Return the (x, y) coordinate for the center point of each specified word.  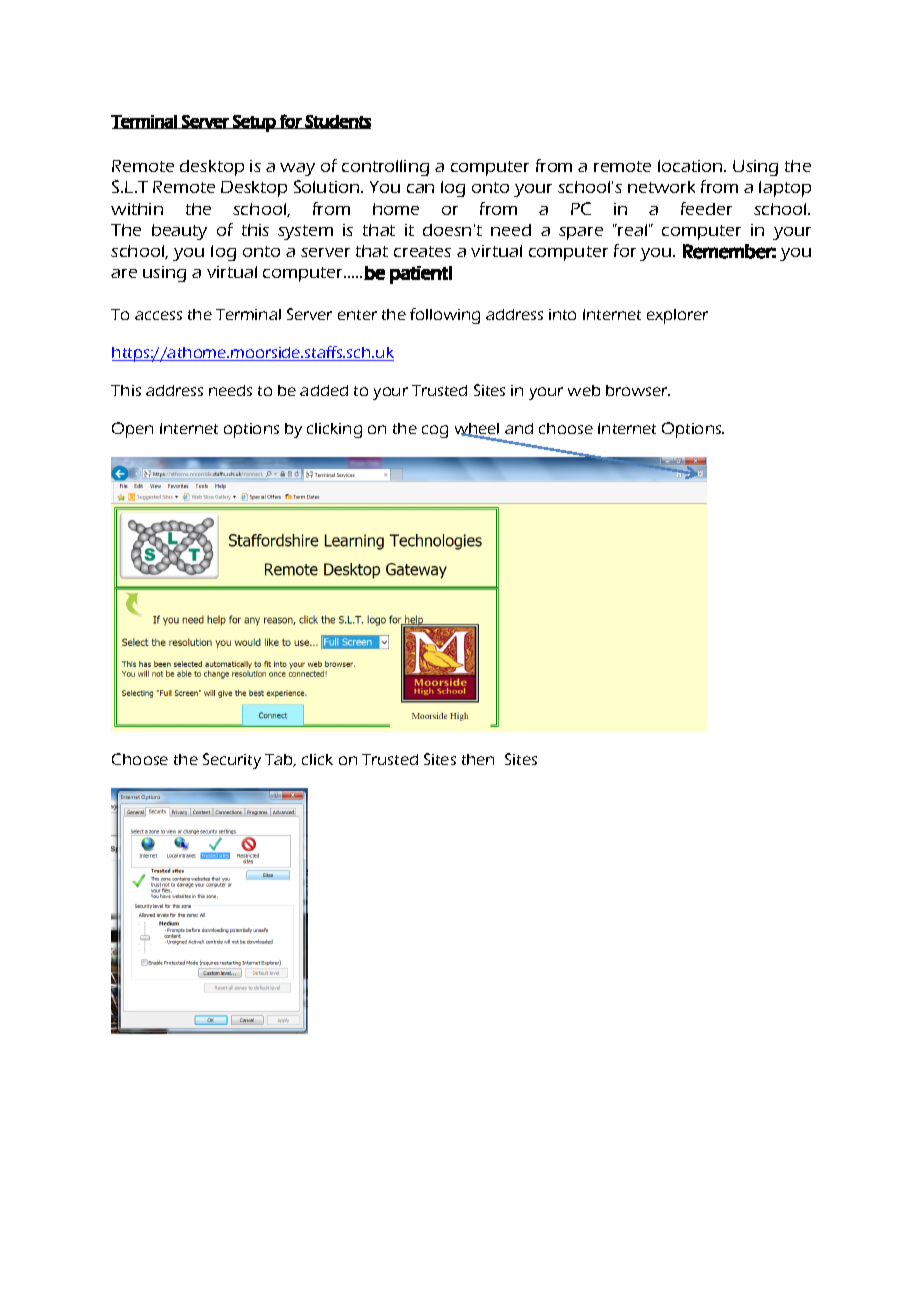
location (691, 166)
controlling (385, 168)
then (478, 759)
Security (232, 761)
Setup (254, 123)
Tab (280, 760)
